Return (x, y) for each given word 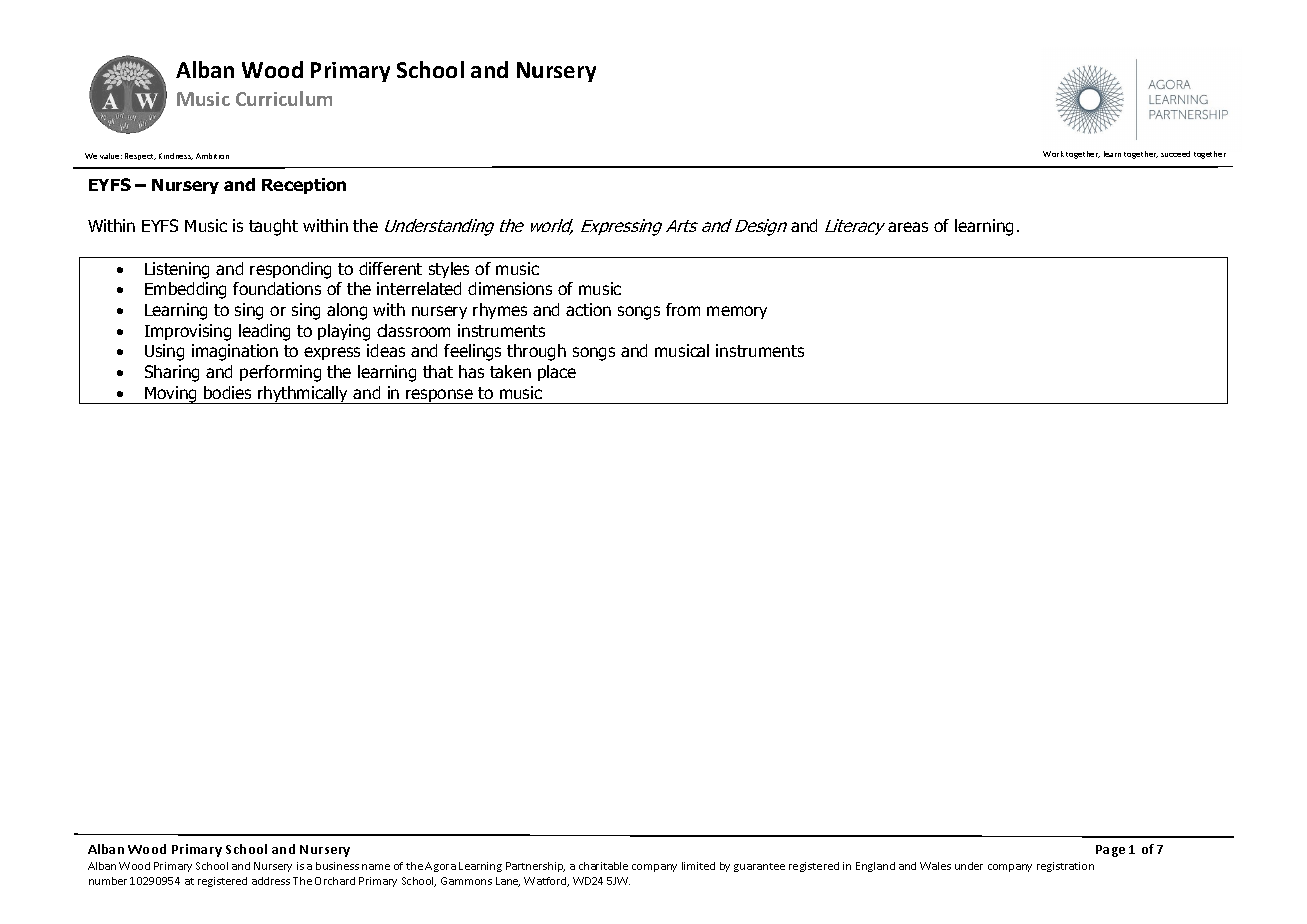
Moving (171, 395)
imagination (235, 352)
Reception (304, 186)
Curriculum (284, 98)
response (440, 396)
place (557, 373)
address (271, 881)
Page (1110, 851)
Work (1053, 154)
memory (737, 312)
